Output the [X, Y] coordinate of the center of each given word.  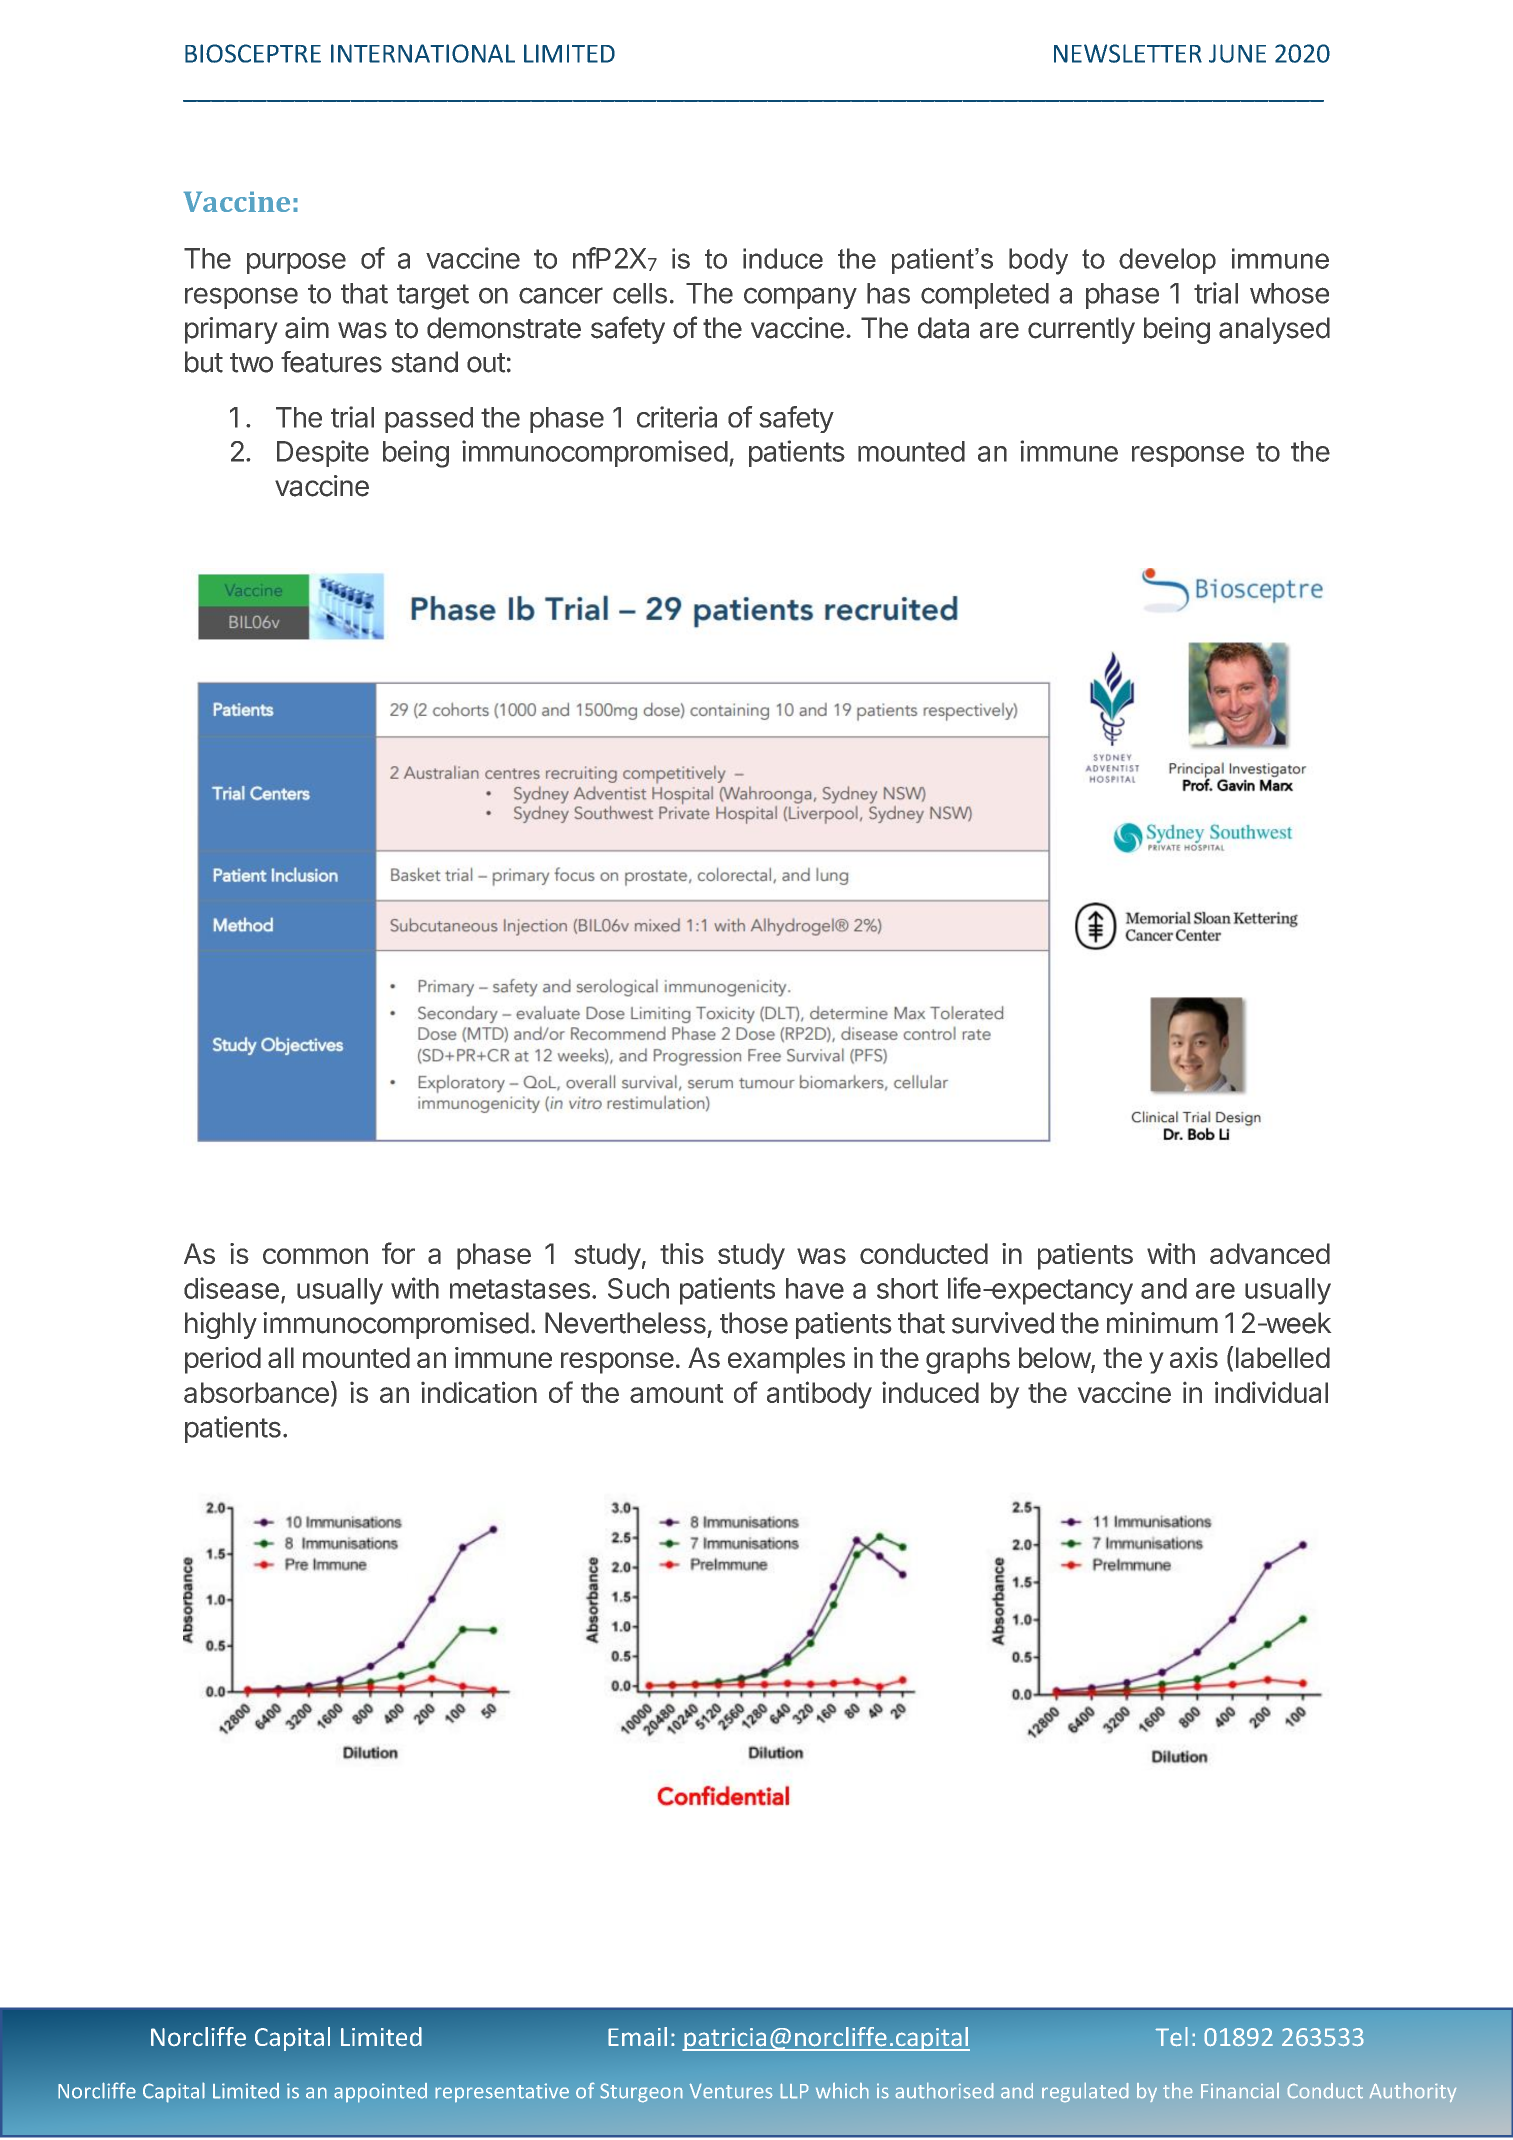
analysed [1274, 330]
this [682, 1253]
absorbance [256, 1392]
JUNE [1237, 53]
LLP [794, 2091]
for [398, 1253]
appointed [380, 2093]
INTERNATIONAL [423, 53]
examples [786, 1360]
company [800, 298]
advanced [1270, 1253]
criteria [677, 417]
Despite [323, 453]
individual [1271, 1392]
